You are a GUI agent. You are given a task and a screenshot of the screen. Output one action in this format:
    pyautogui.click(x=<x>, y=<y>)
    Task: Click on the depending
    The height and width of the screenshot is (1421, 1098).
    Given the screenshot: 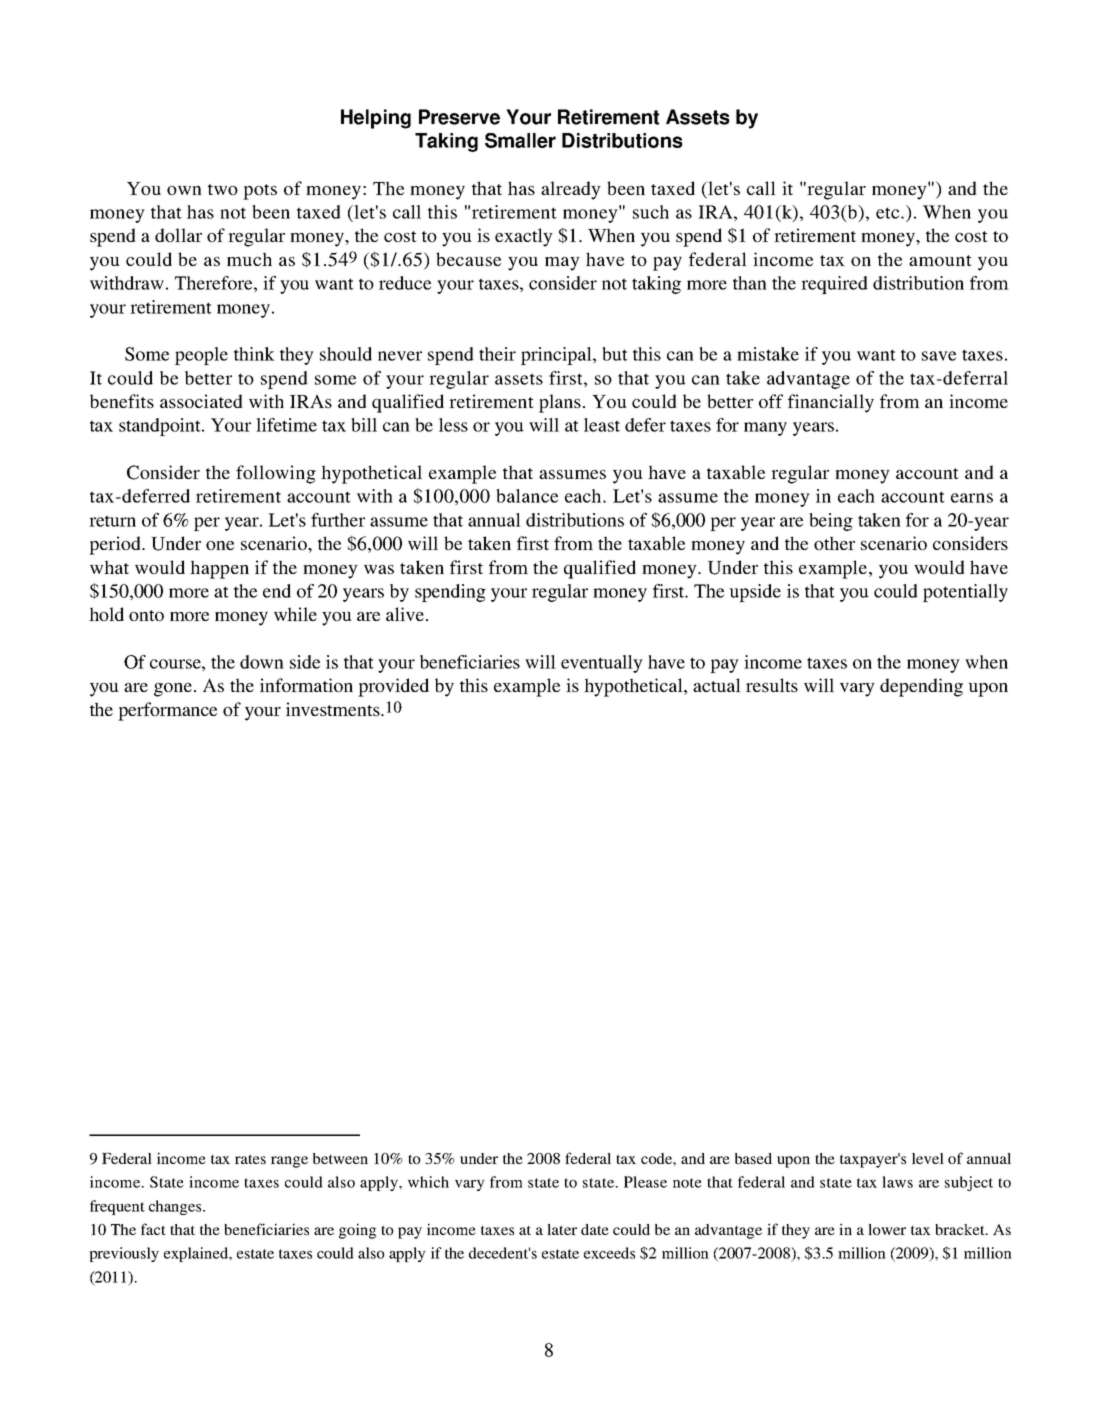 What is the action you would take?
    pyautogui.click(x=921, y=687)
